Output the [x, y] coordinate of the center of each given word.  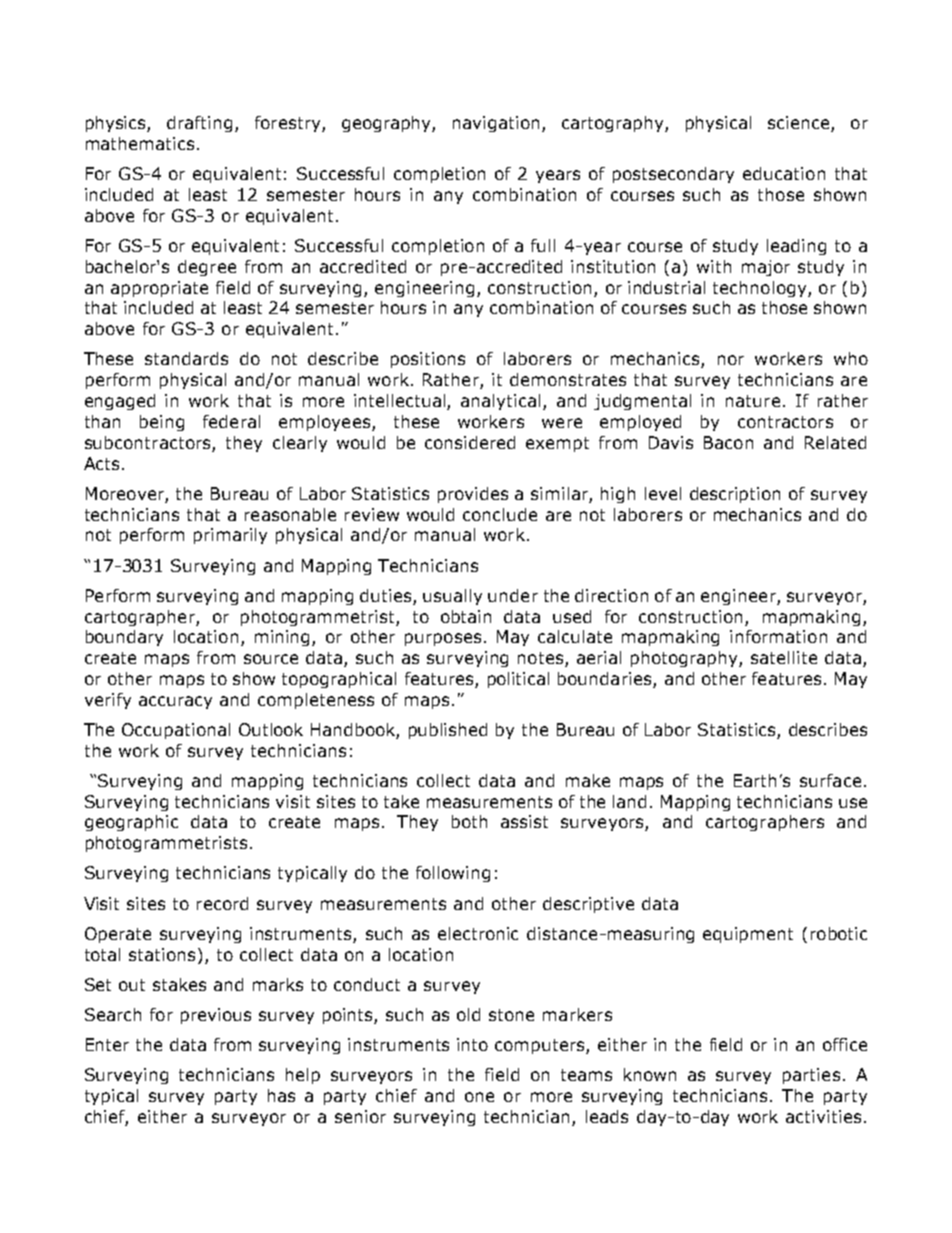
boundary [124, 638]
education [784, 173]
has [281, 1095]
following [453, 874]
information [778, 636]
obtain [466, 616]
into [472, 1044]
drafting [199, 124]
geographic [131, 823]
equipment [748, 935]
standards [186, 358]
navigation [496, 124]
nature [753, 401]
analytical [500, 402]
